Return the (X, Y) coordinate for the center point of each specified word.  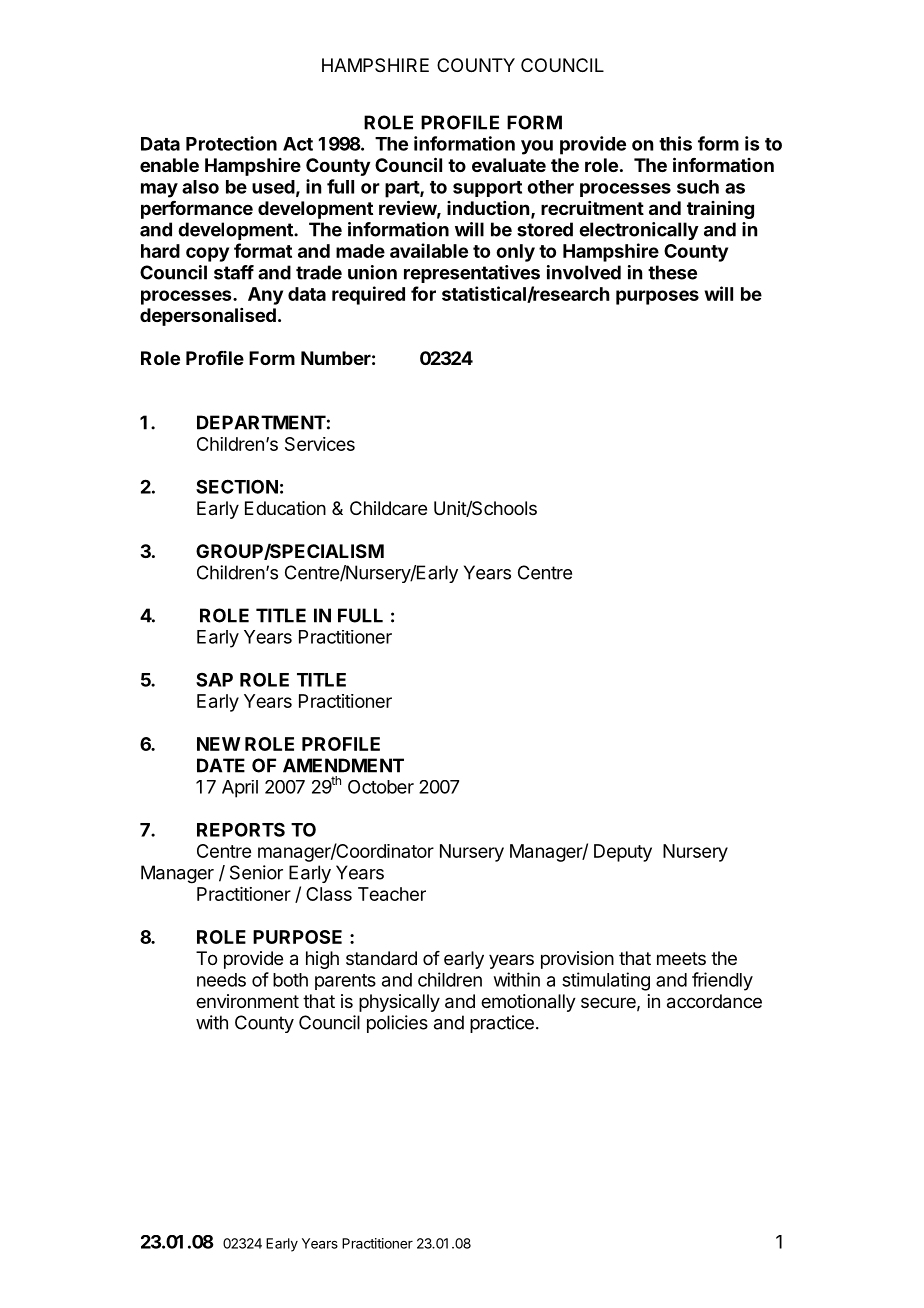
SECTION (237, 486)
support (487, 189)
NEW (219, 744)
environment (247, 1001)
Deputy (623, 853)
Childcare (388, 508)
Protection (231, 143)
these (672, 272)
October (381, 787)
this (675, 143)
